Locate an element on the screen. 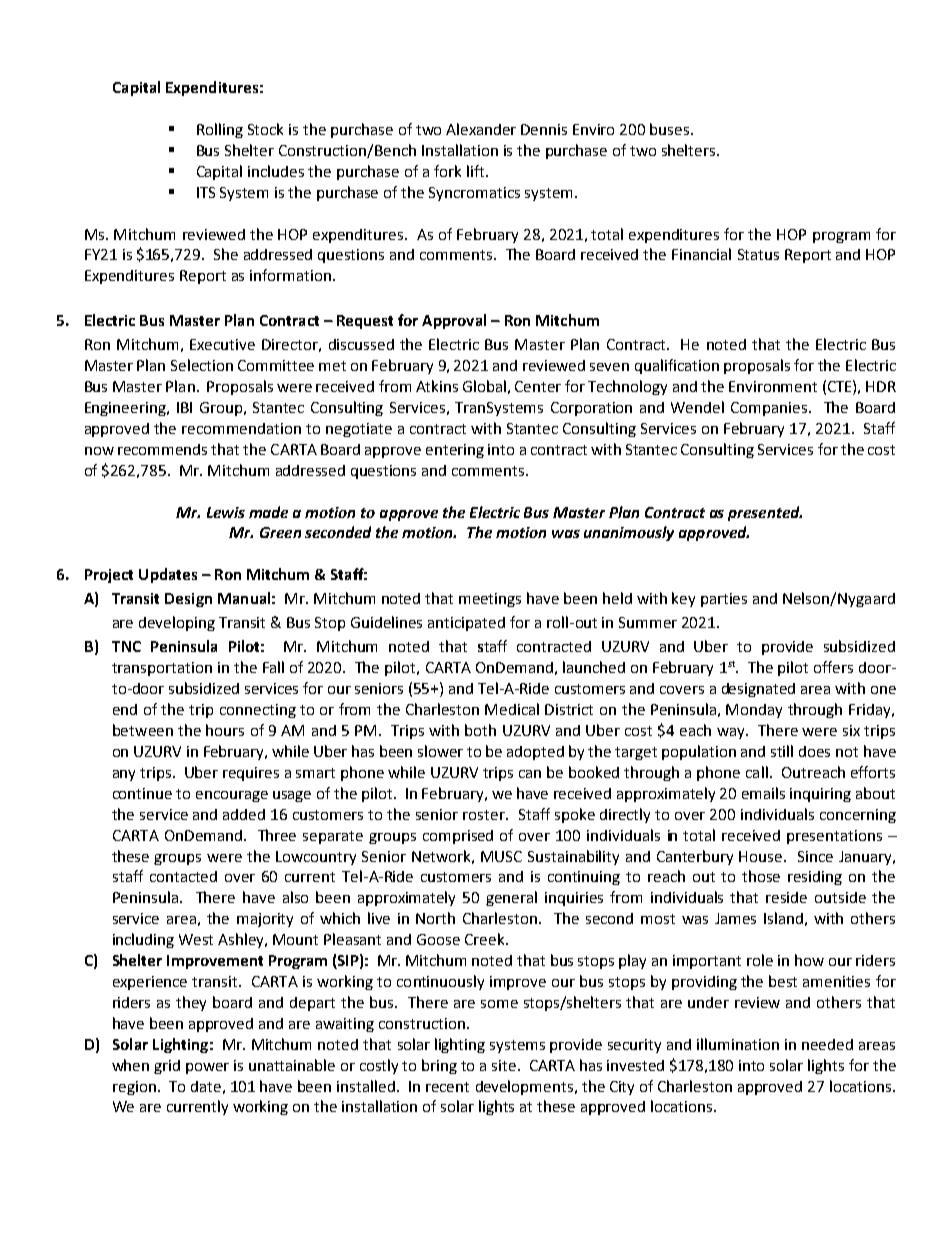 This screenshot has height=1233, width=952. Monday is located at coordinates (754, 711).
